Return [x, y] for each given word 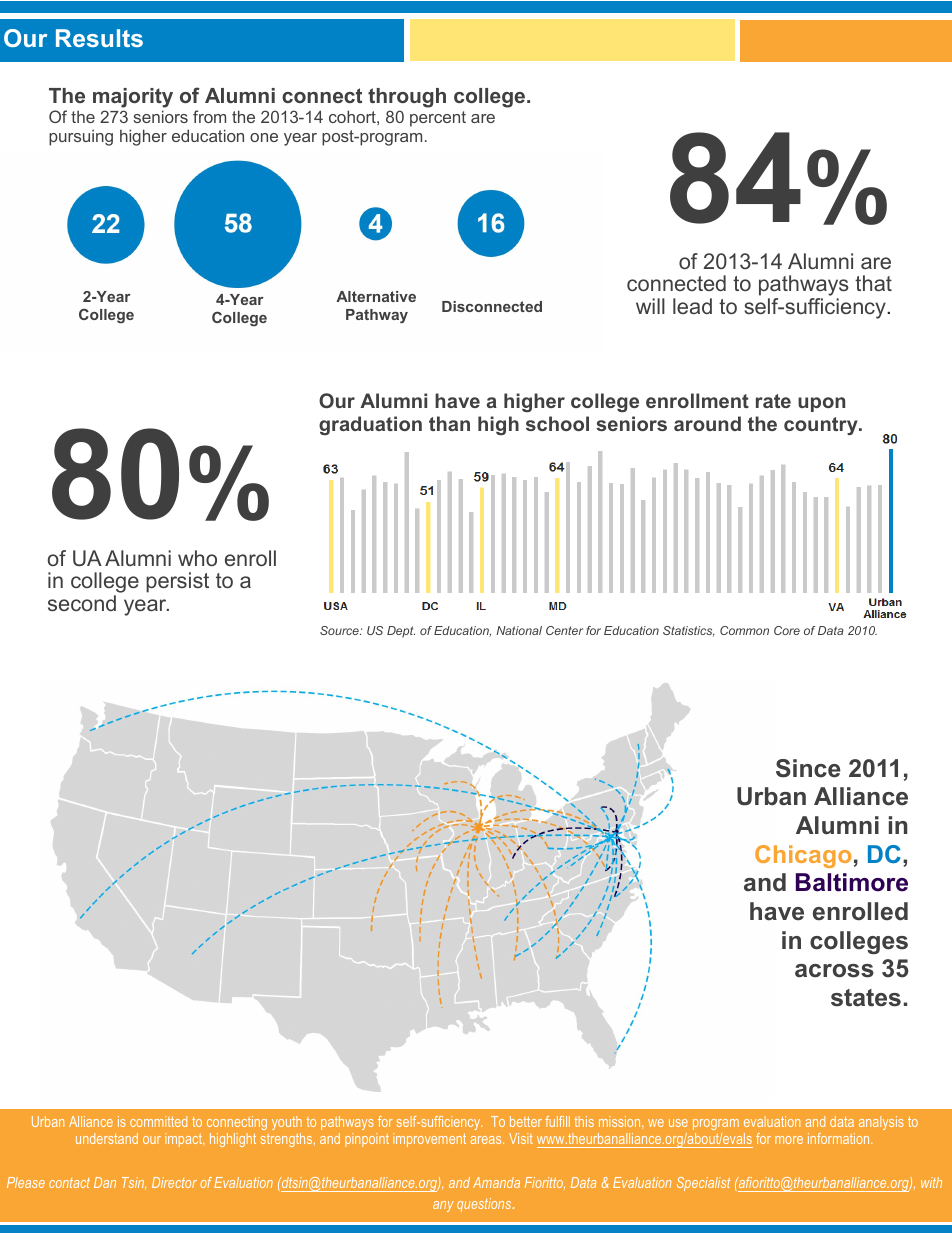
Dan [105, 1182]
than [449, 423]
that [873, 283]
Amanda [496, 1182]
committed [158, 1121]
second [82, 603]
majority [133, 99]
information [840, 1138]
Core [787, 630]
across [834, 971]
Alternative [376, 296]
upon [821, 404]
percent [438, 119]
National [519, 630]
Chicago [803, 856]
